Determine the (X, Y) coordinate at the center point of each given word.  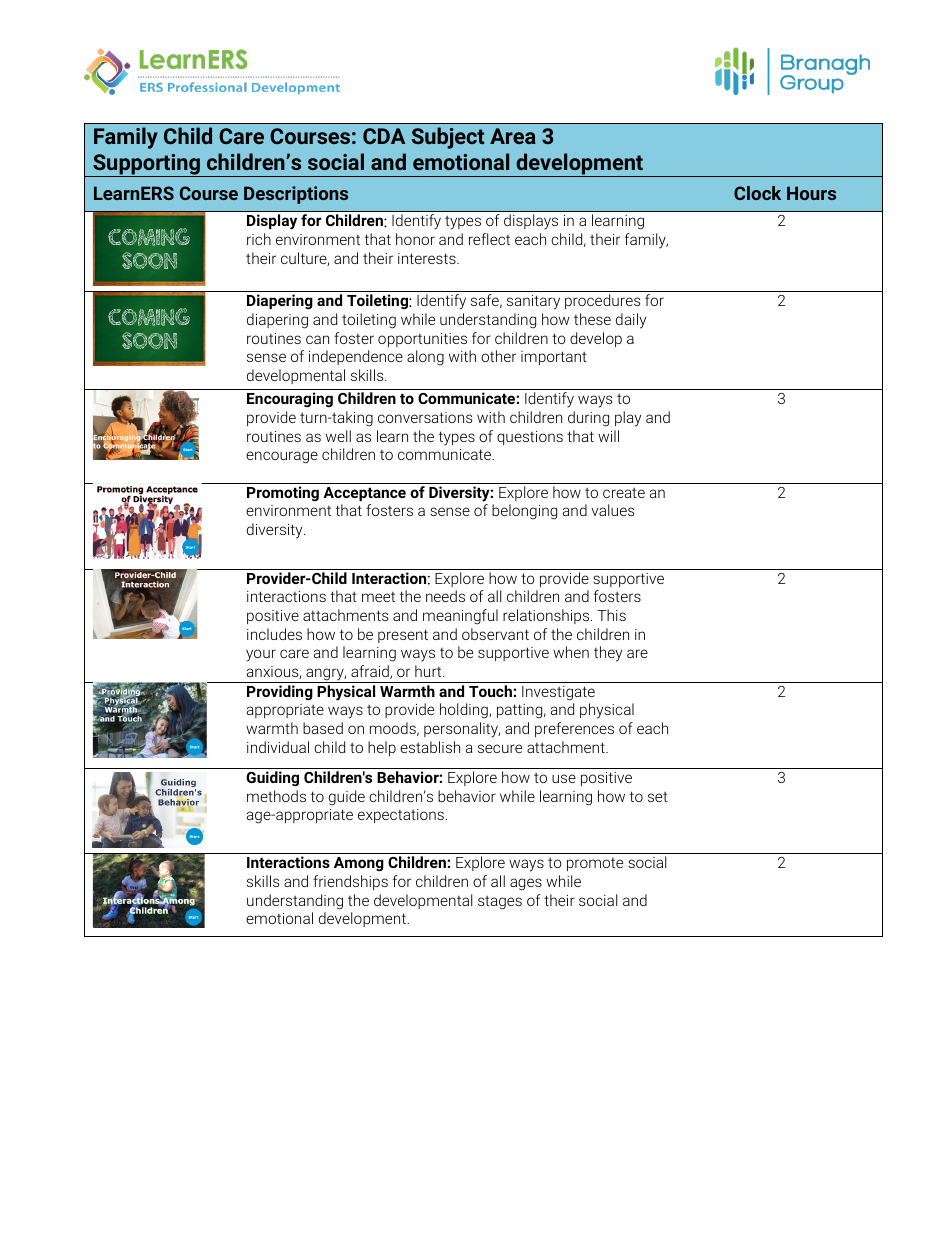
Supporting (146, 165)
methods (276, 796)
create (624, 493)
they (608, 654)
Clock (757, 193)
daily (631, 321)
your (261, 655)
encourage (282, 457)
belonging (524, 512)
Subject (448, 138)
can (317, 339)
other (498, 356)
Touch (491, 691)
